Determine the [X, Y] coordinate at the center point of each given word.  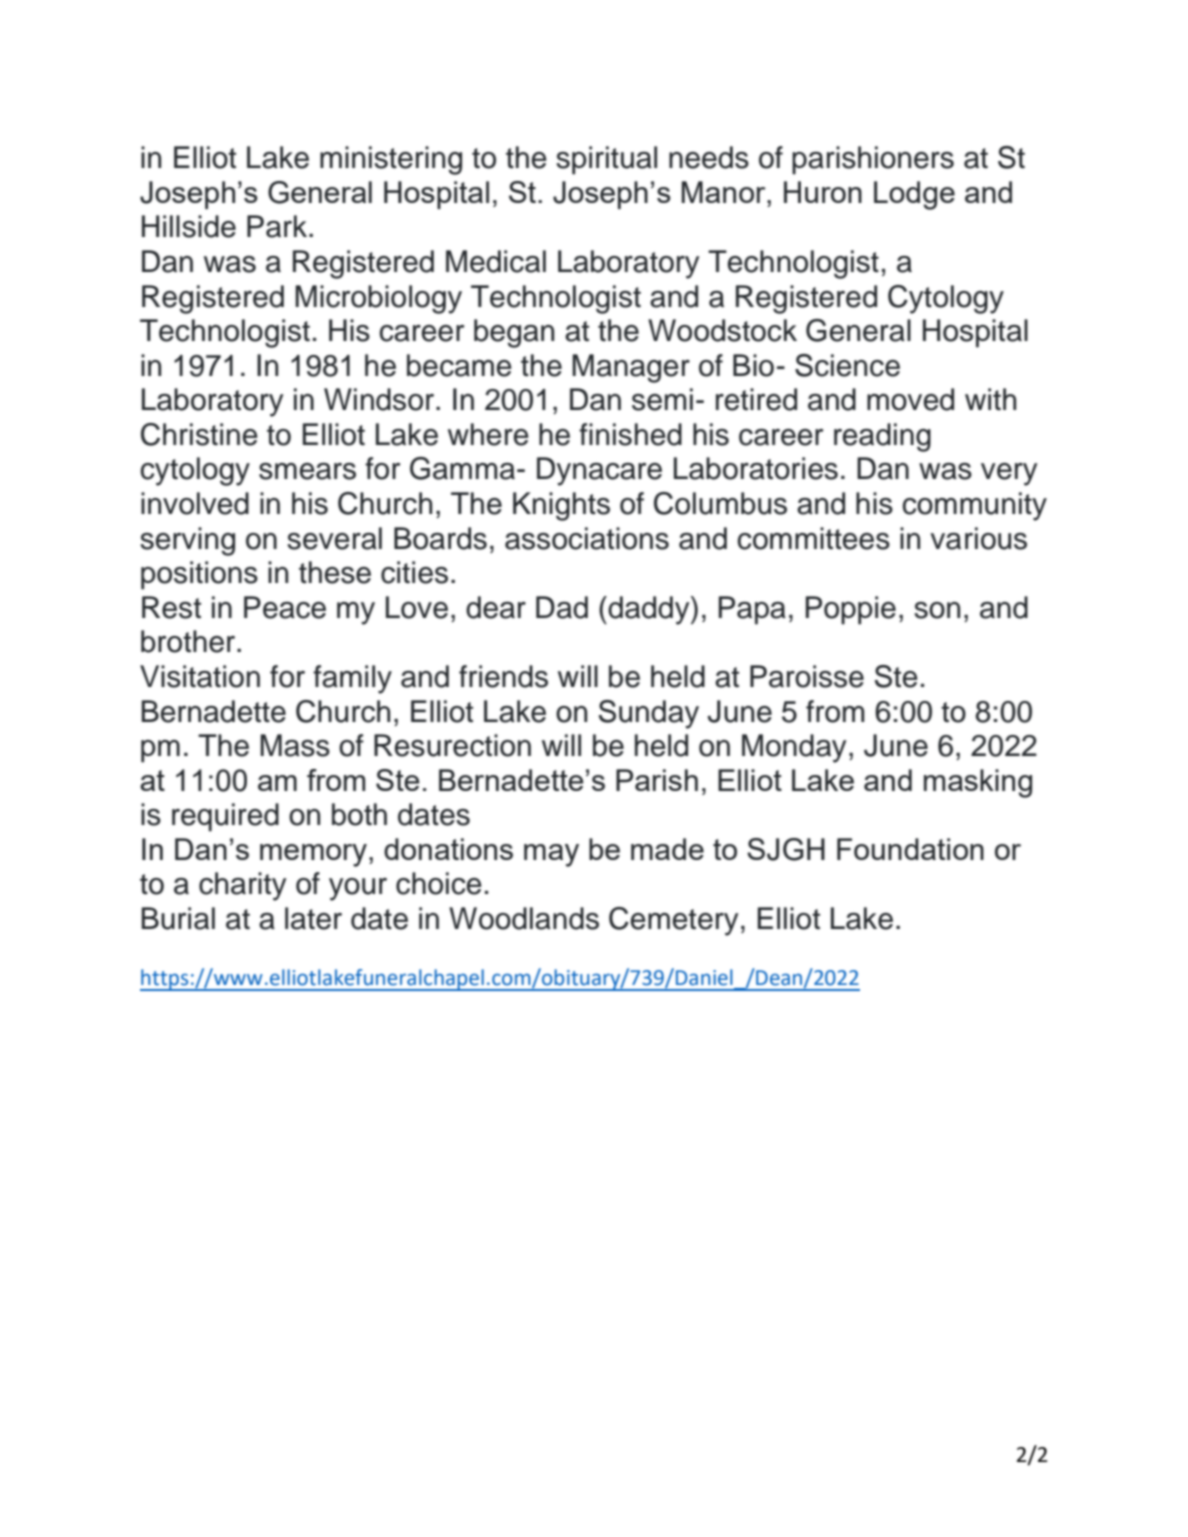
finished [630, 434]
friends [503, 676]
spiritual [606, 160]
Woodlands [524, 918]
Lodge [914, 195]
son [937, 610]
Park [278, 226]
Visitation [200, 676]
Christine [199, 434]
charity [242, 886]
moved [910, 399]
